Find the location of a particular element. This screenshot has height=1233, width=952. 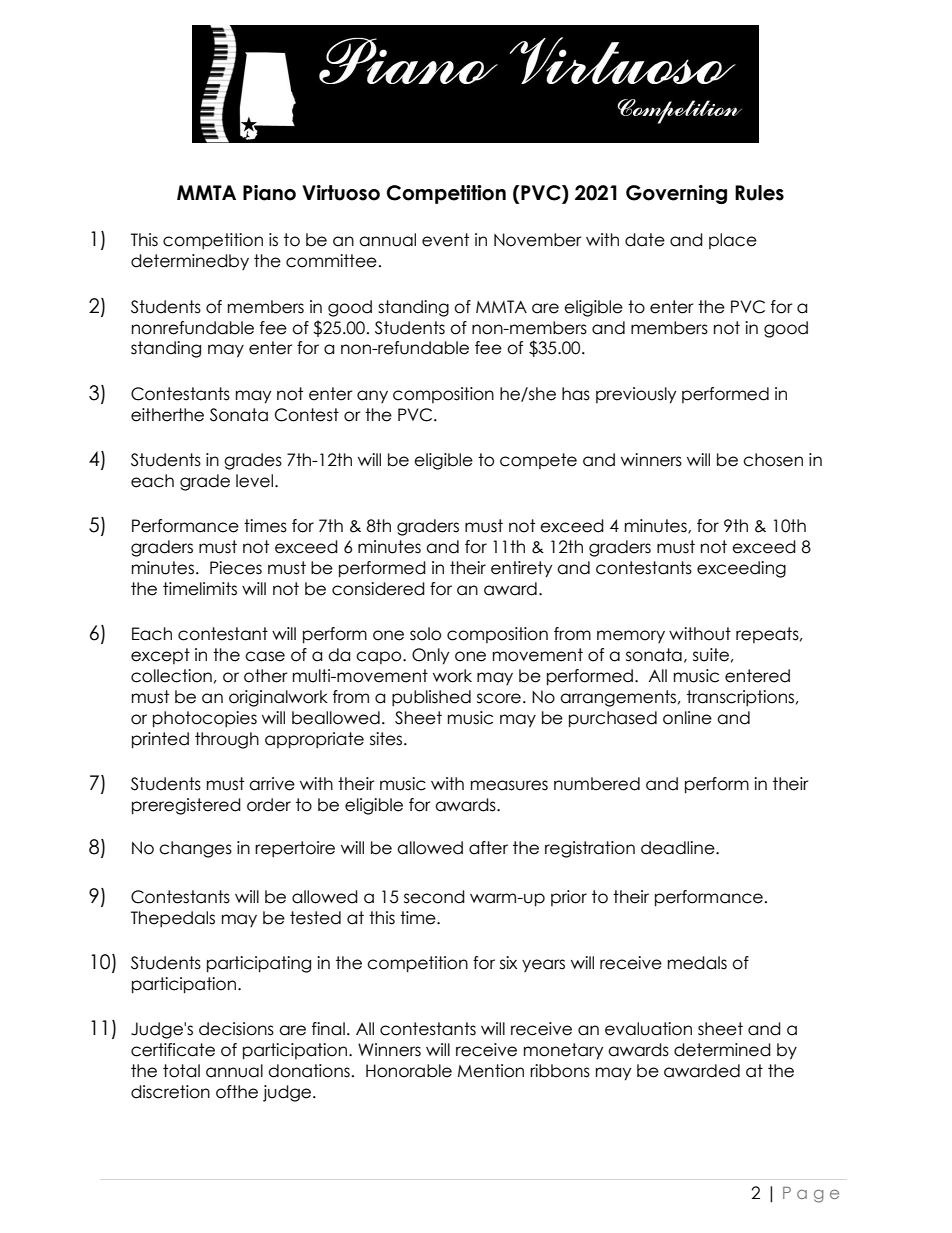

committee is located at coordinates (331, 261).
